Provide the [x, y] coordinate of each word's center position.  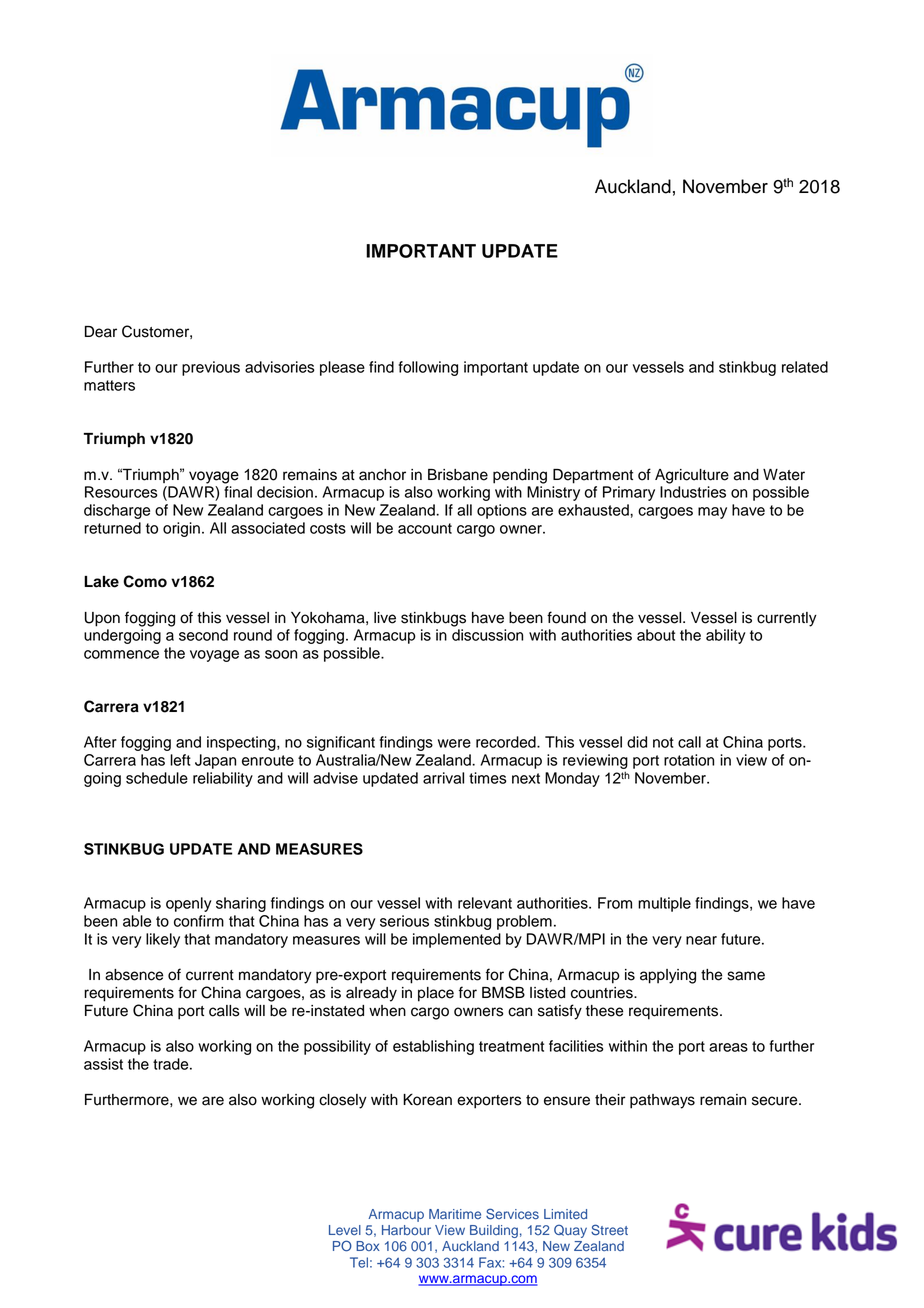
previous [211, 368]
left [180, 760]
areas [728, 1047]
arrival [443, 778]
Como [145, 581]
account [425, 528]
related [805, 367]
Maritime [455, 1214]
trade [172, 1064]
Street [609, 1230]
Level [345, 1230]
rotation [689, 760]
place [436, 994]
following [428, 368]
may [712, 513]
